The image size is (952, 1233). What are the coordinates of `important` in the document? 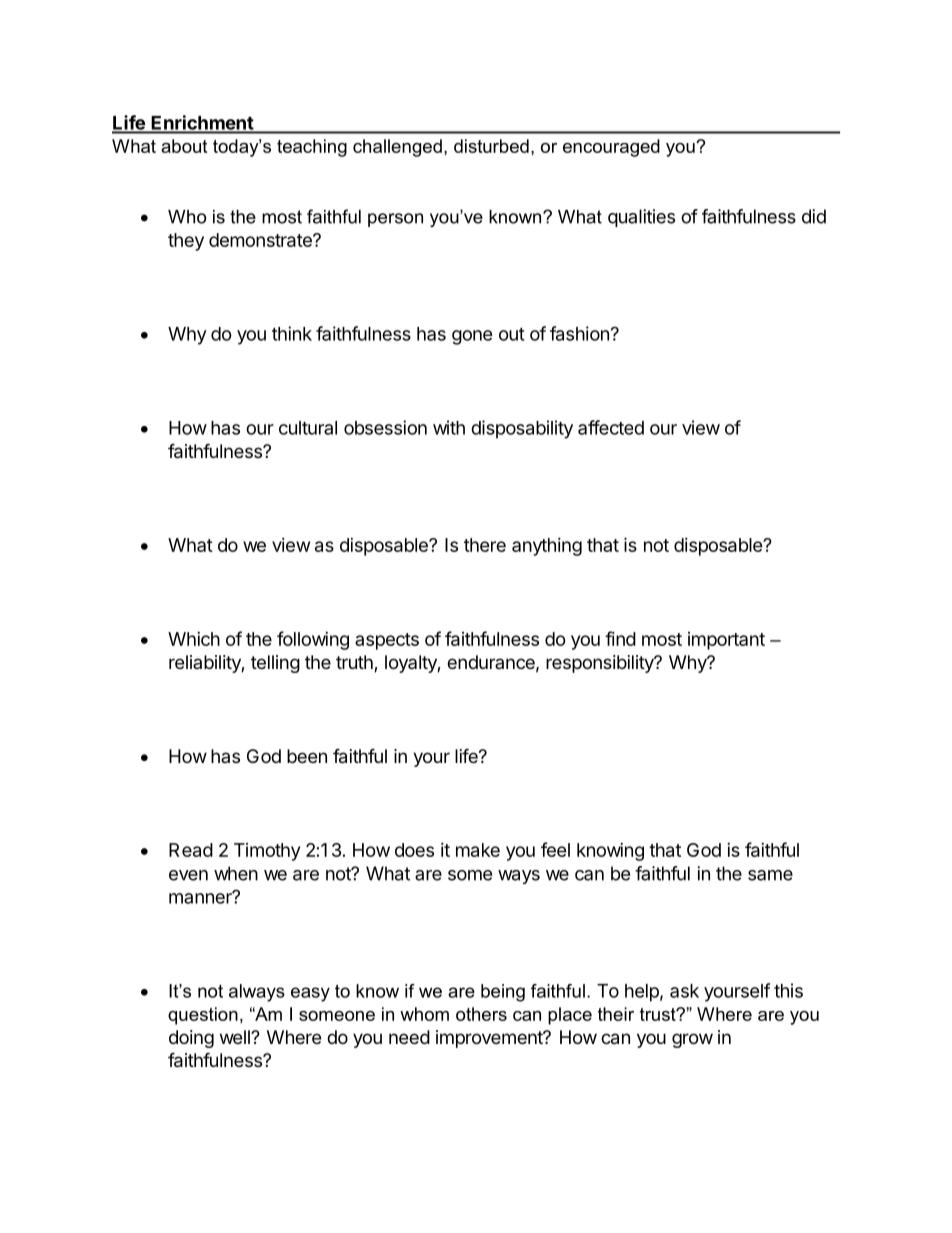 It's located at (726, 641).
